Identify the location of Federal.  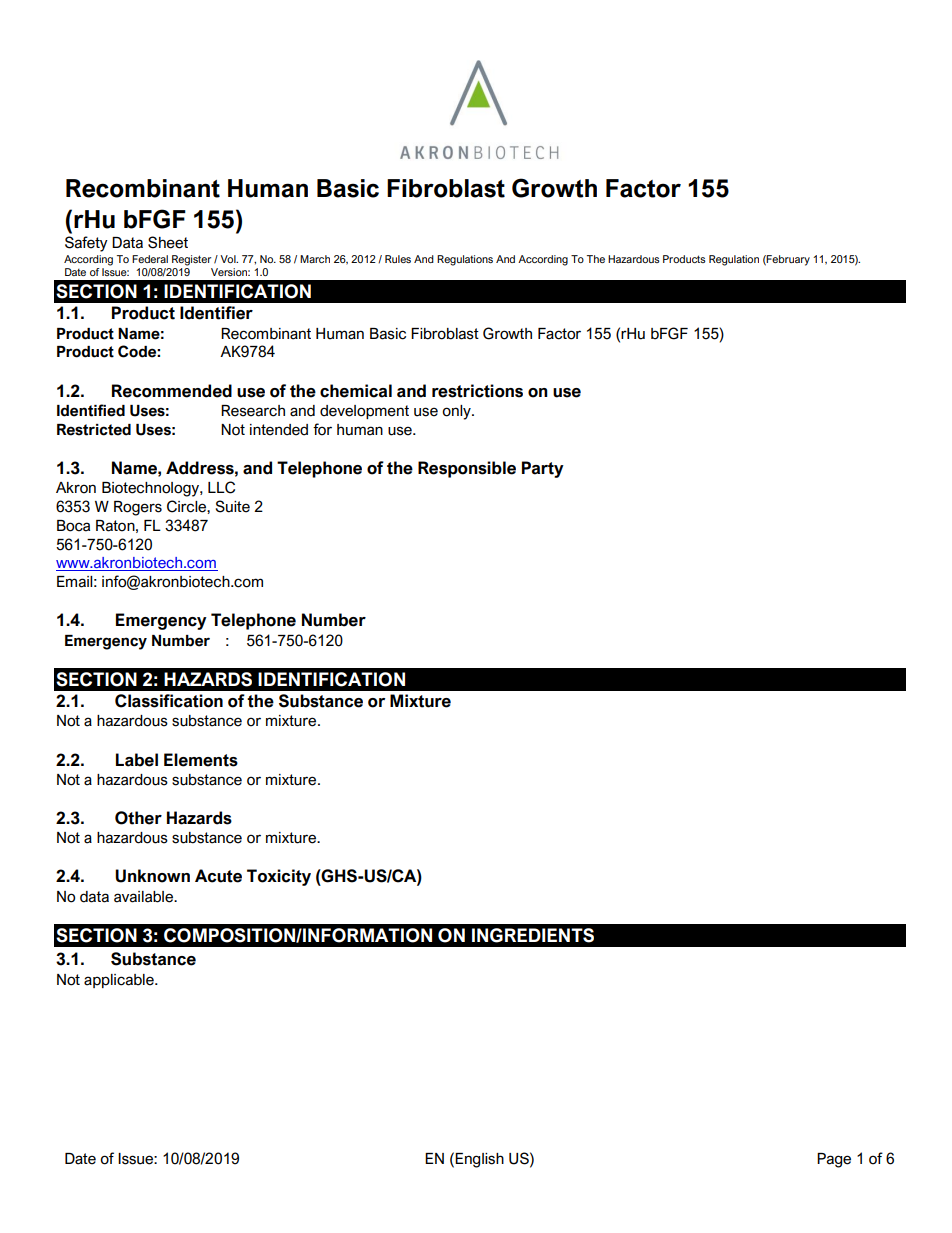
(150, 259).
